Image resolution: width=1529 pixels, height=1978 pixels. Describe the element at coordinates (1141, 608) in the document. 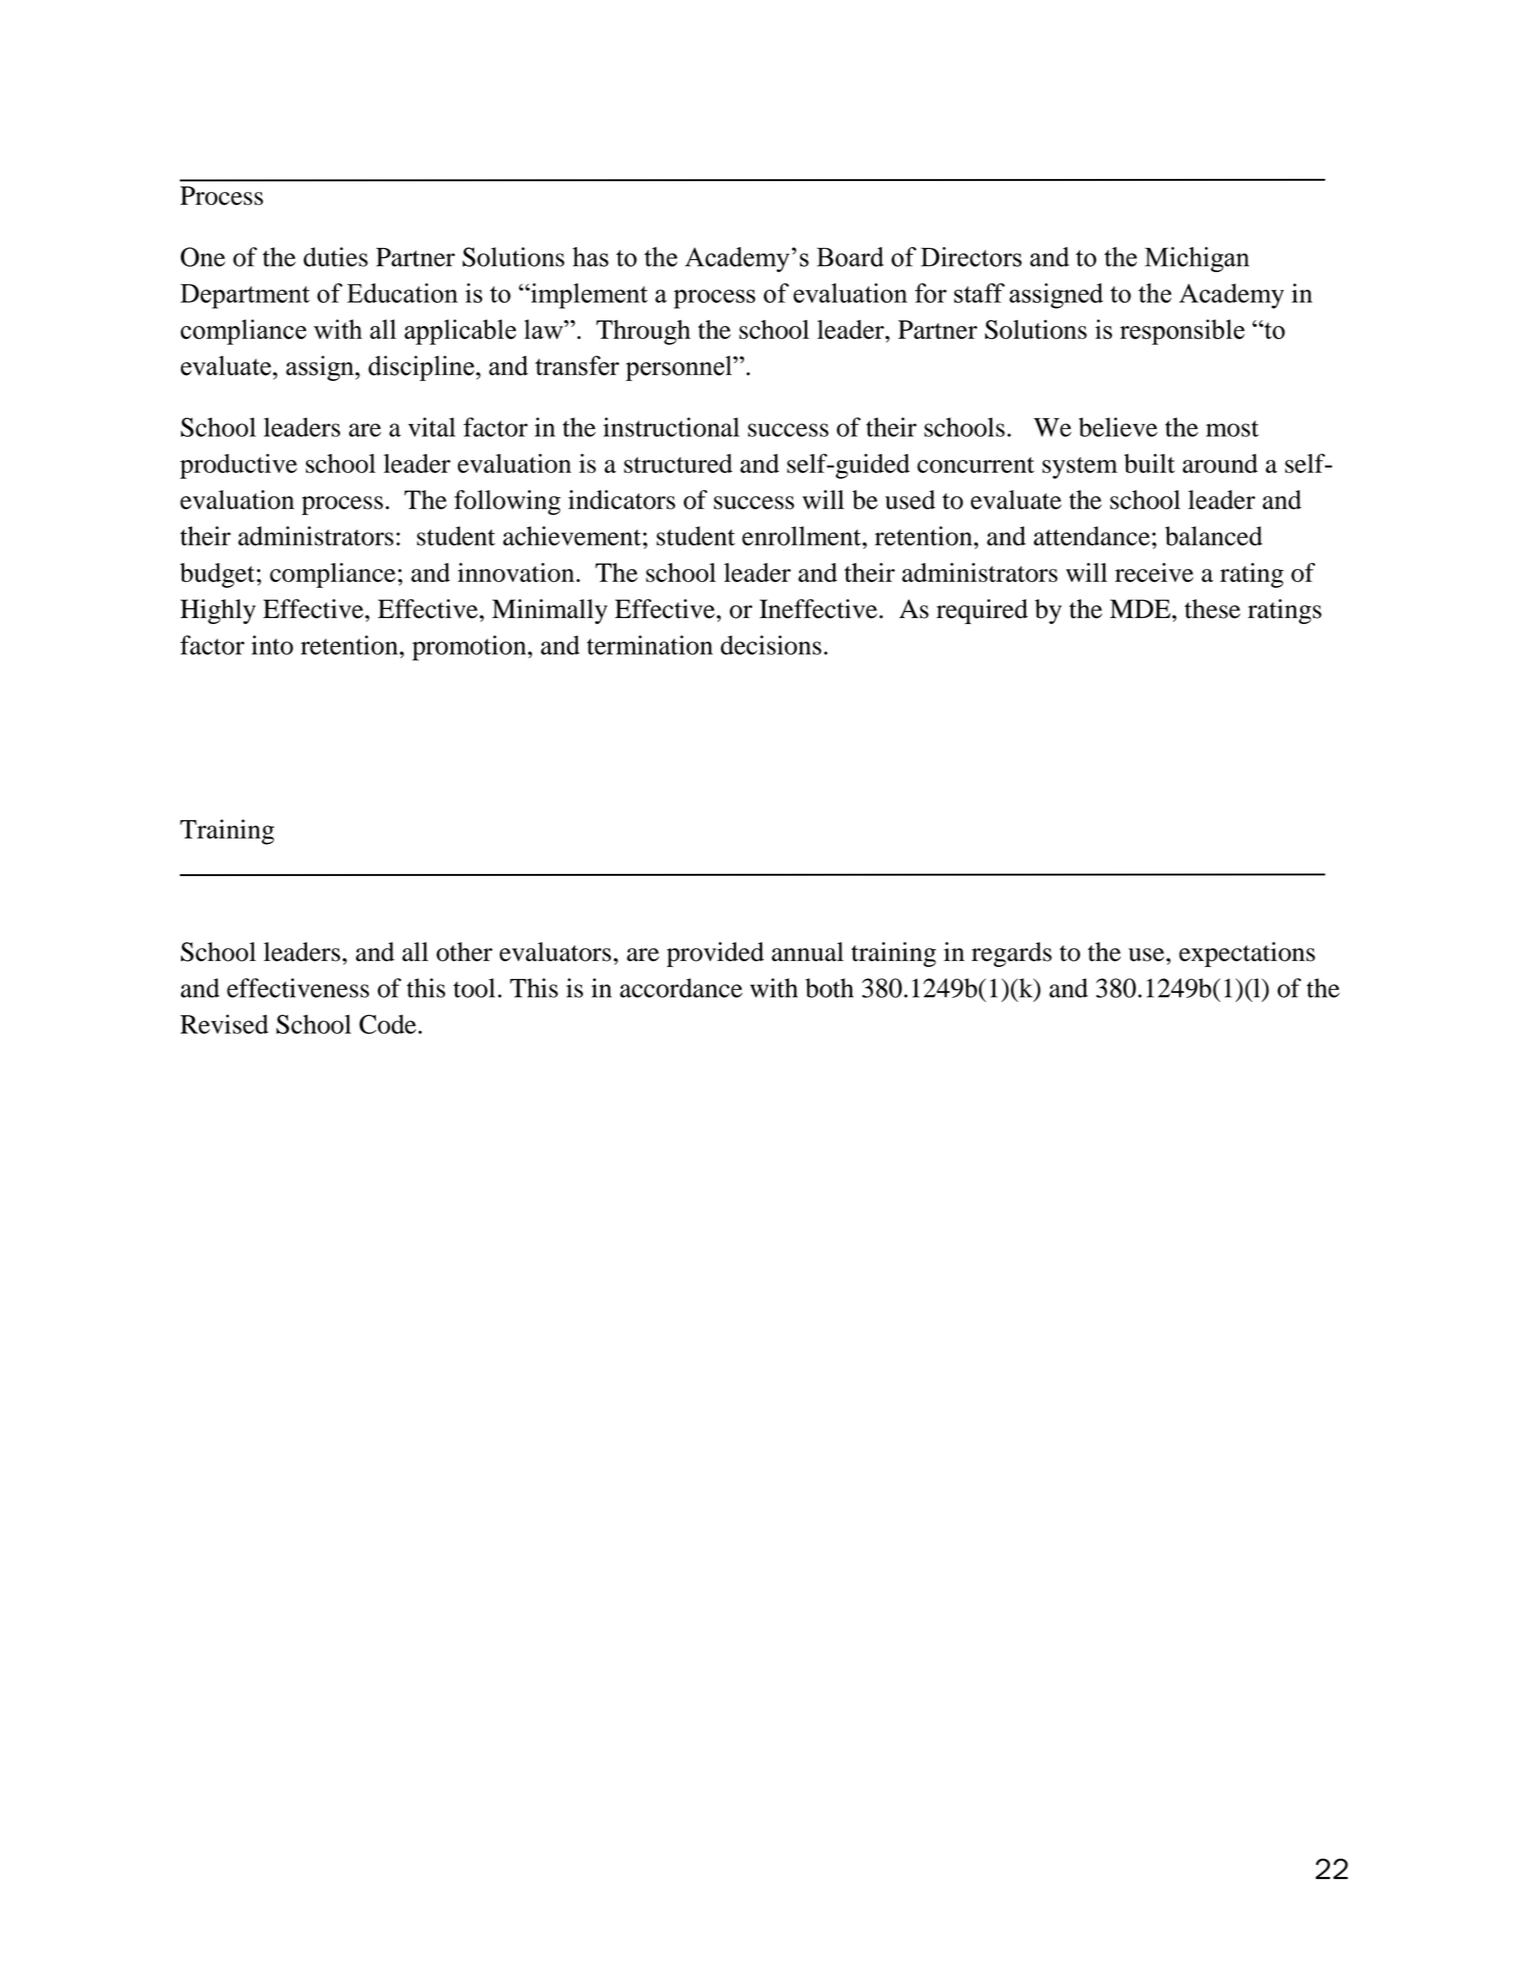

I see `MDE` at that location.
